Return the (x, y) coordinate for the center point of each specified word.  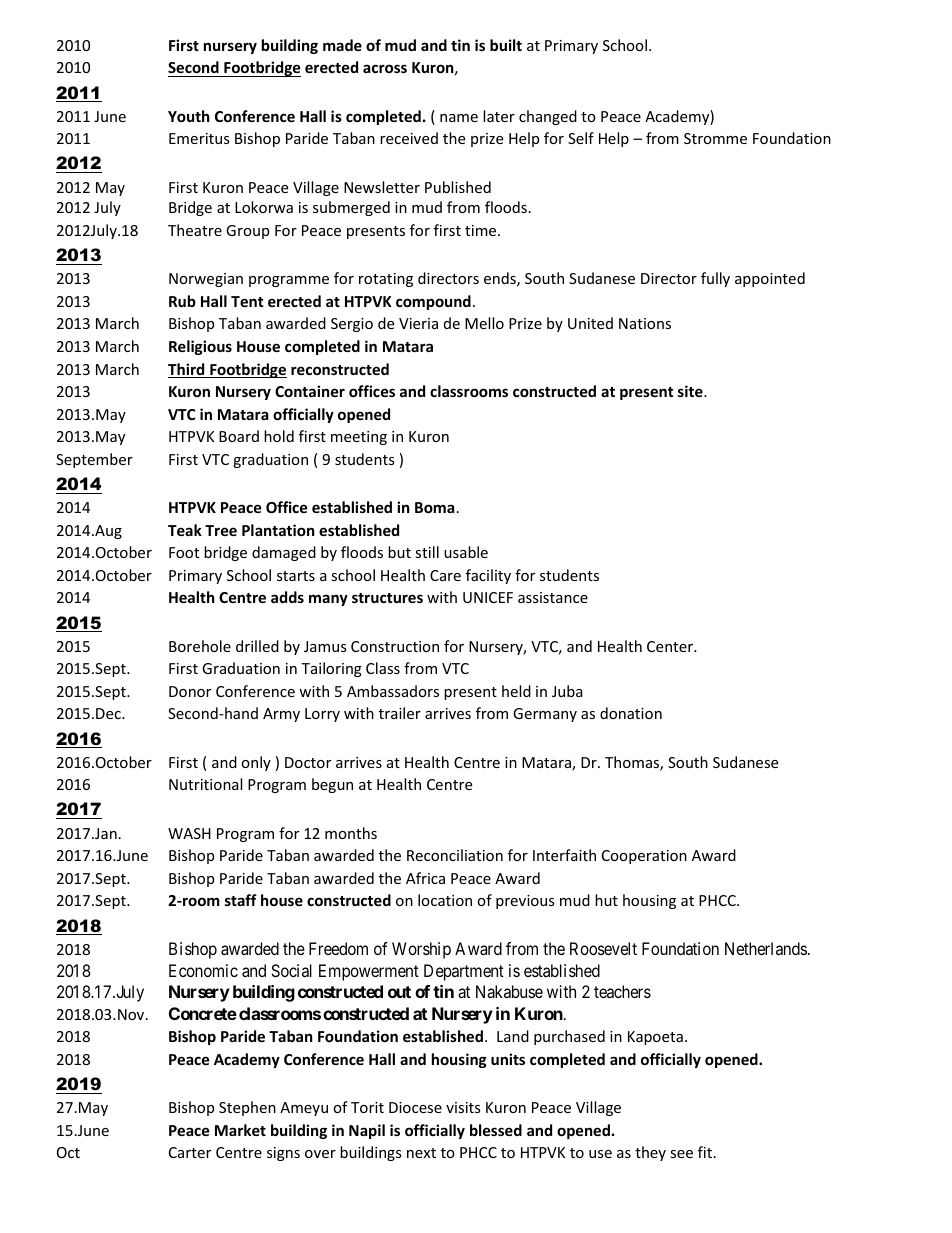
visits (463, 1107)
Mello (484, 323)
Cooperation (644, 857)
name (459, 118)
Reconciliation (455, 855)
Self (581, 138)
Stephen (247, 1108)
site (691, 391)
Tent (247, 301)
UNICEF (488, 597)
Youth (189, 116)
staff (241, 900)
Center (671, 646)
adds (287, 597)
